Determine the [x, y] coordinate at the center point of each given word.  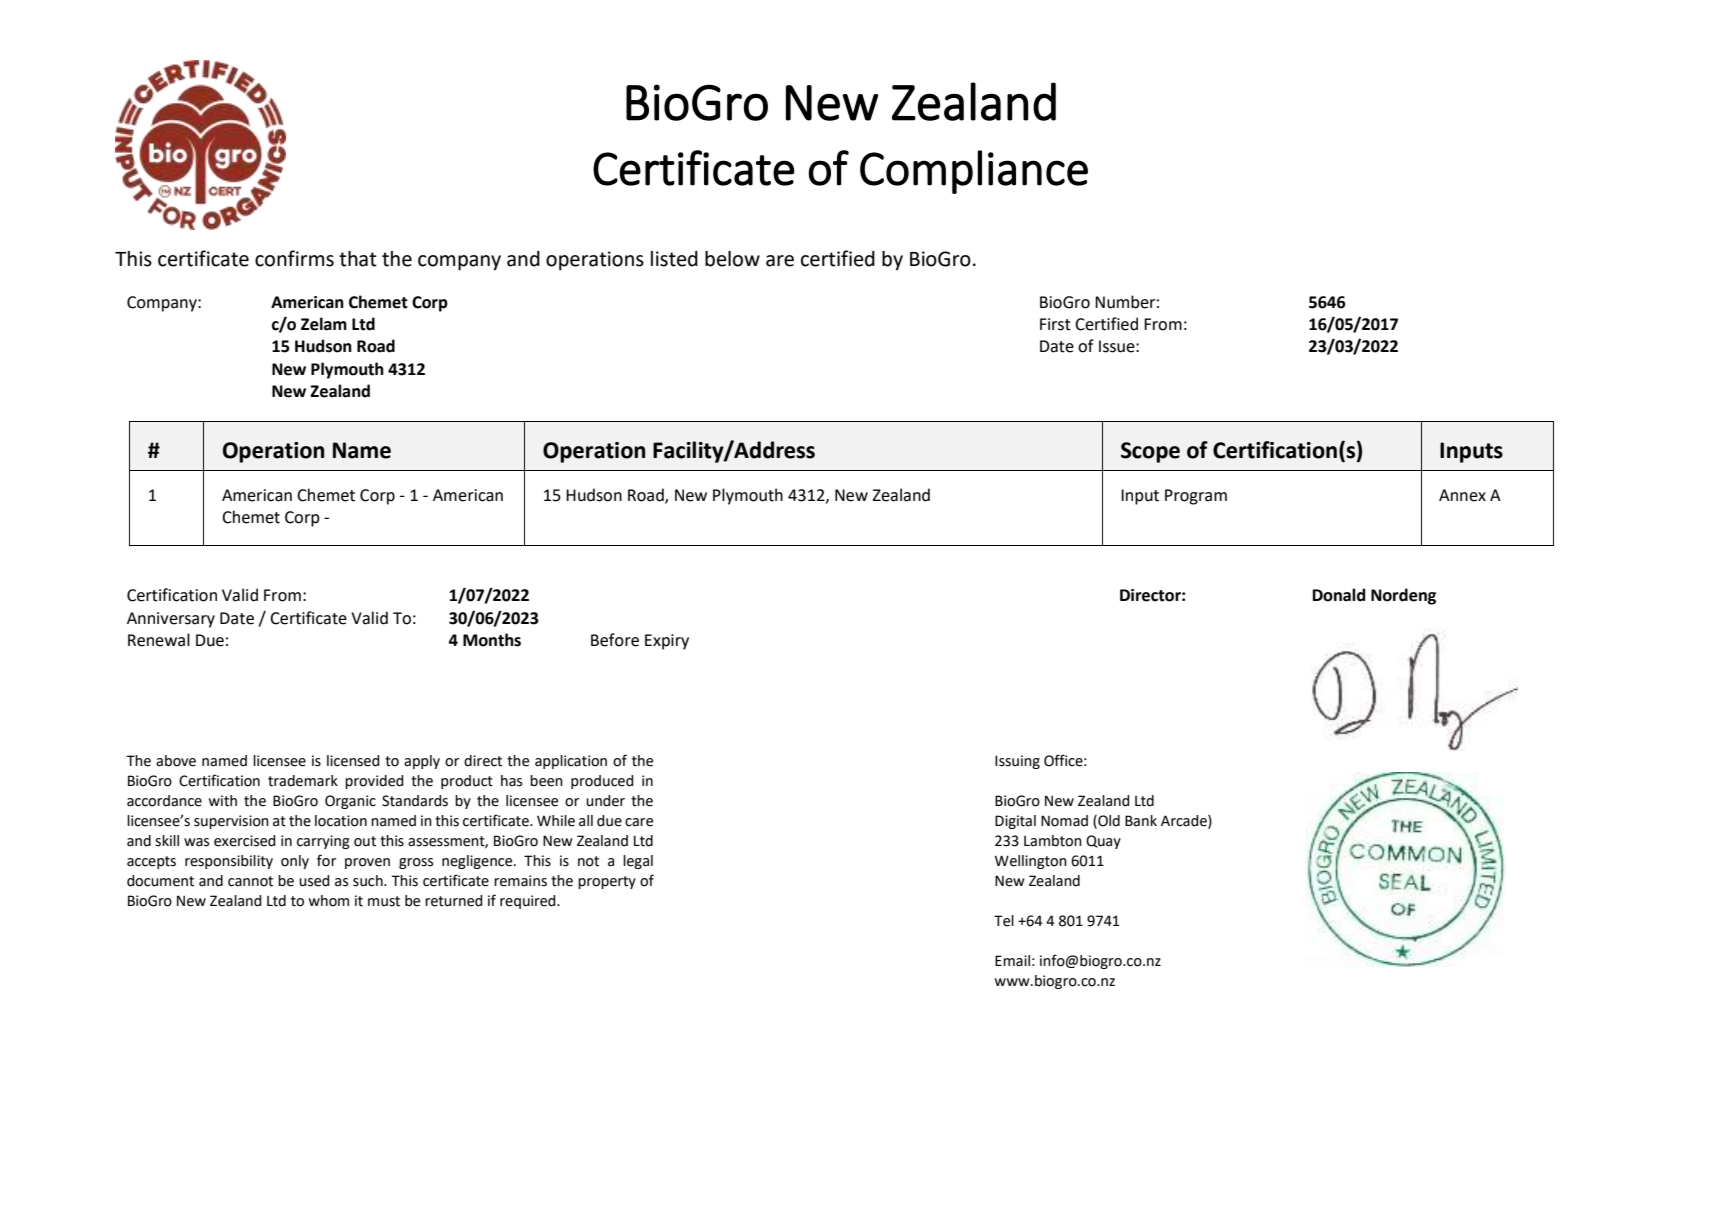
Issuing [1017, 762]
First [1055, 324]
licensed [353, 761]
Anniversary [171, 620]
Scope [1150, 452]
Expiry [667, 642]
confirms [294, 258]
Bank [1141, 821]
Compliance [974, 172]
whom [328, 901]
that [358, 259]
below [732, 259]
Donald [1338, 595]
